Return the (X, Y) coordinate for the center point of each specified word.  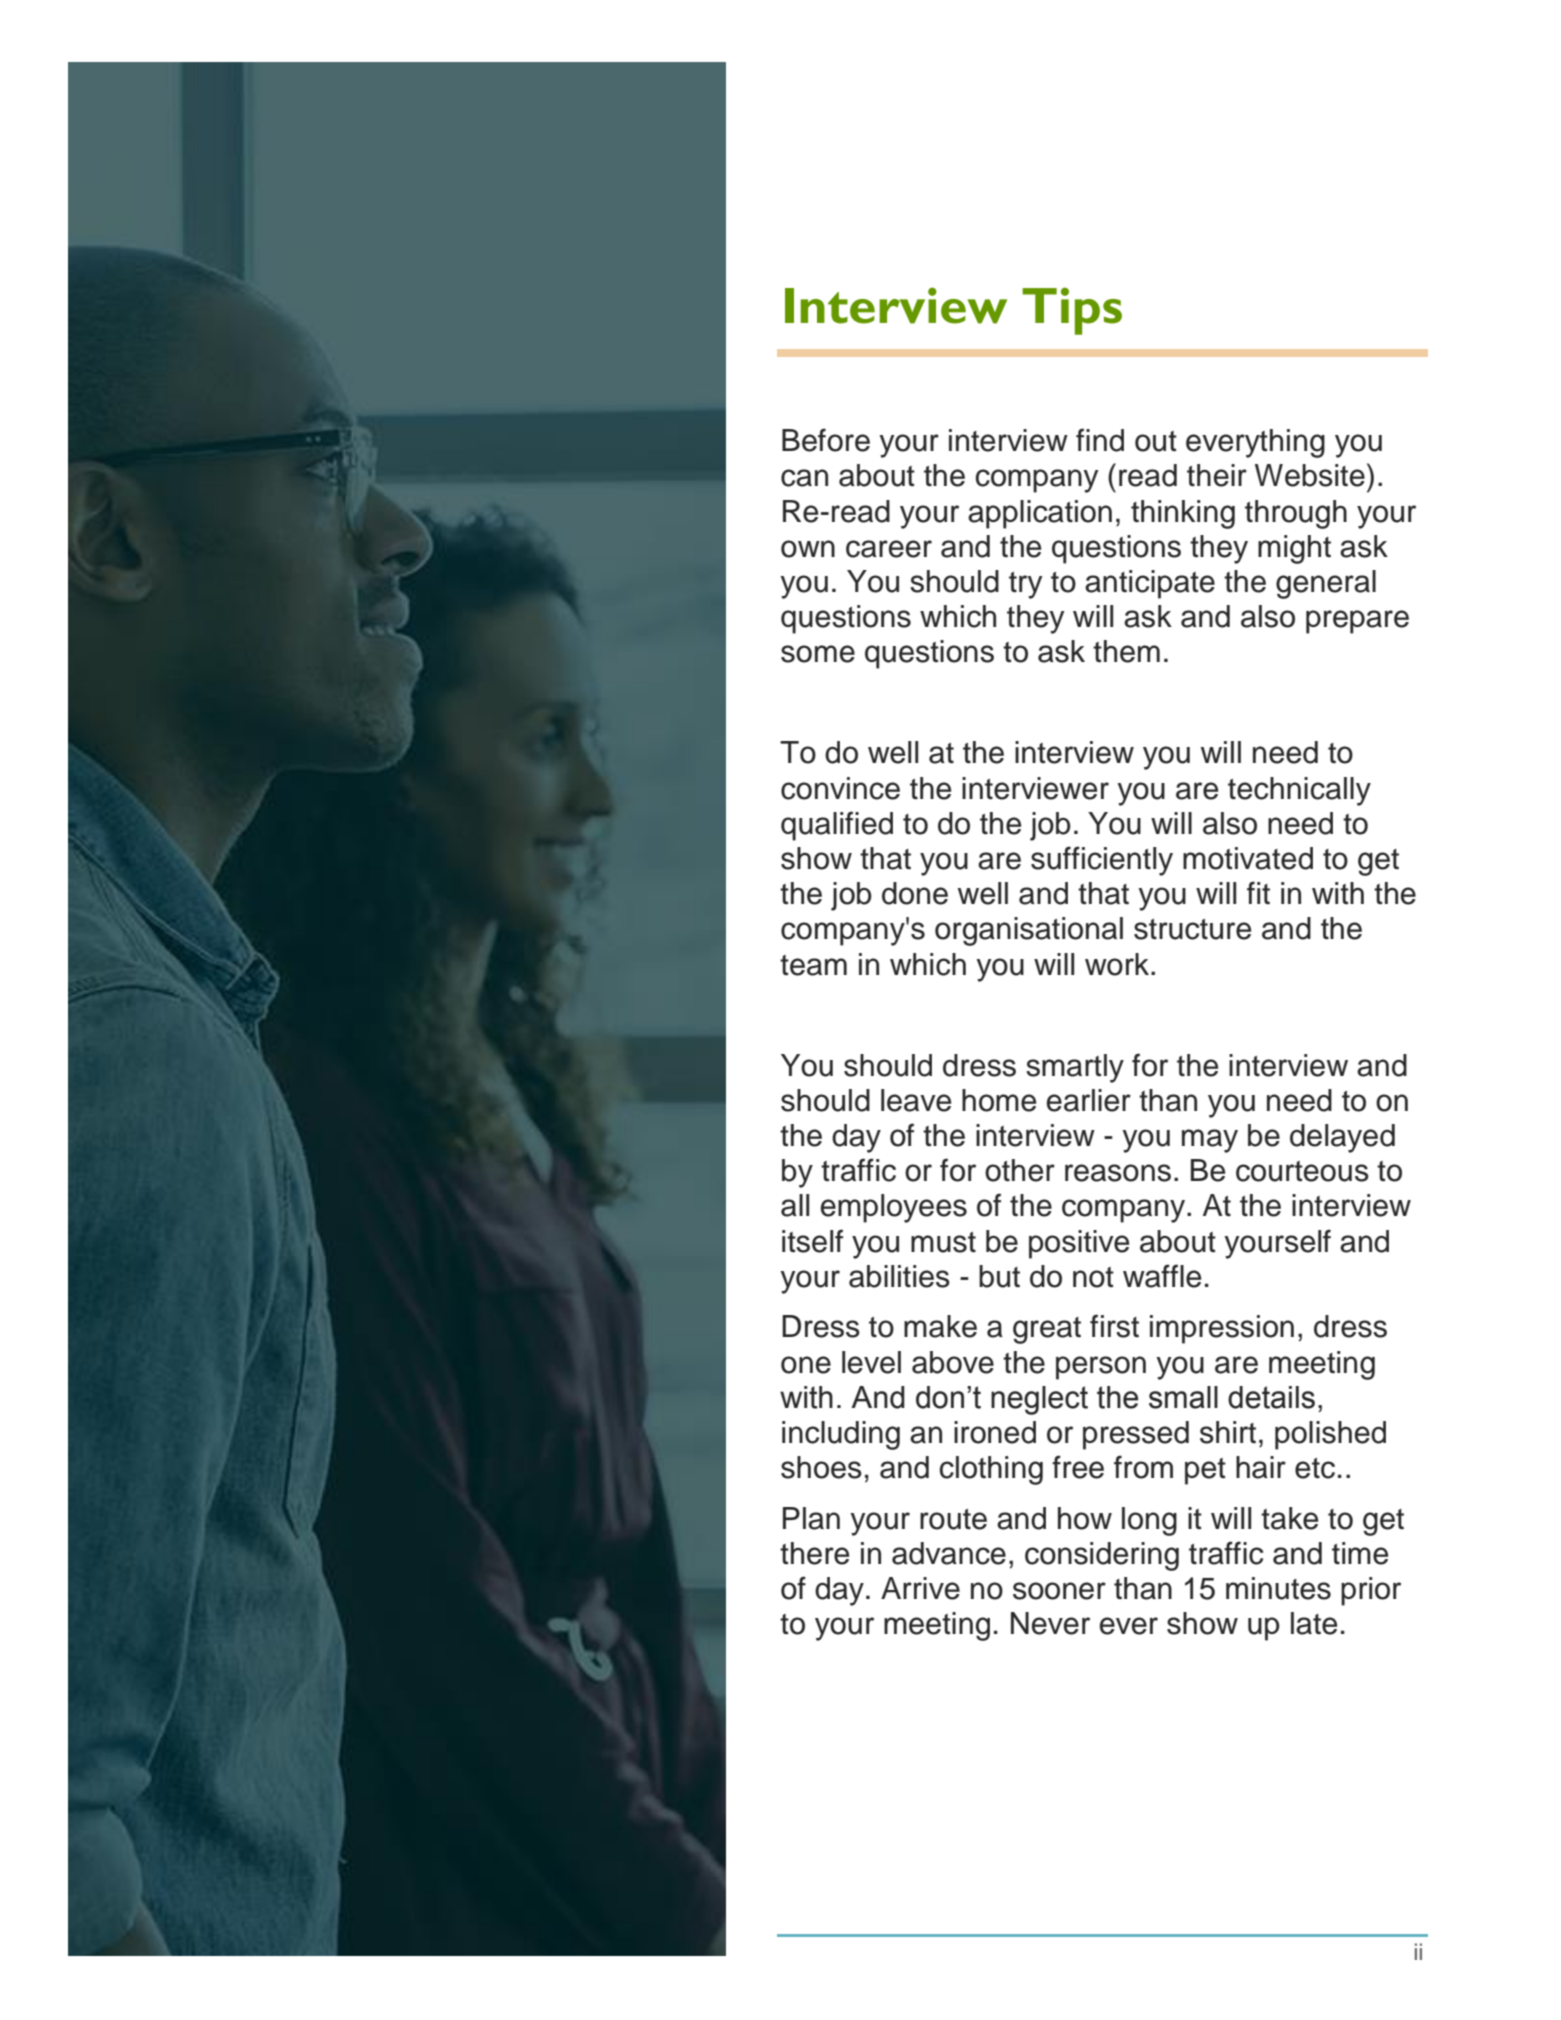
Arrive (920, 1588)
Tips (1072, 311)
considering (1102, 1556)
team (813, 965)
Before (826, 440)
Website (1310, 475)
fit (1258, 892)
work (1118, 964)
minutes (1278, 1588)
